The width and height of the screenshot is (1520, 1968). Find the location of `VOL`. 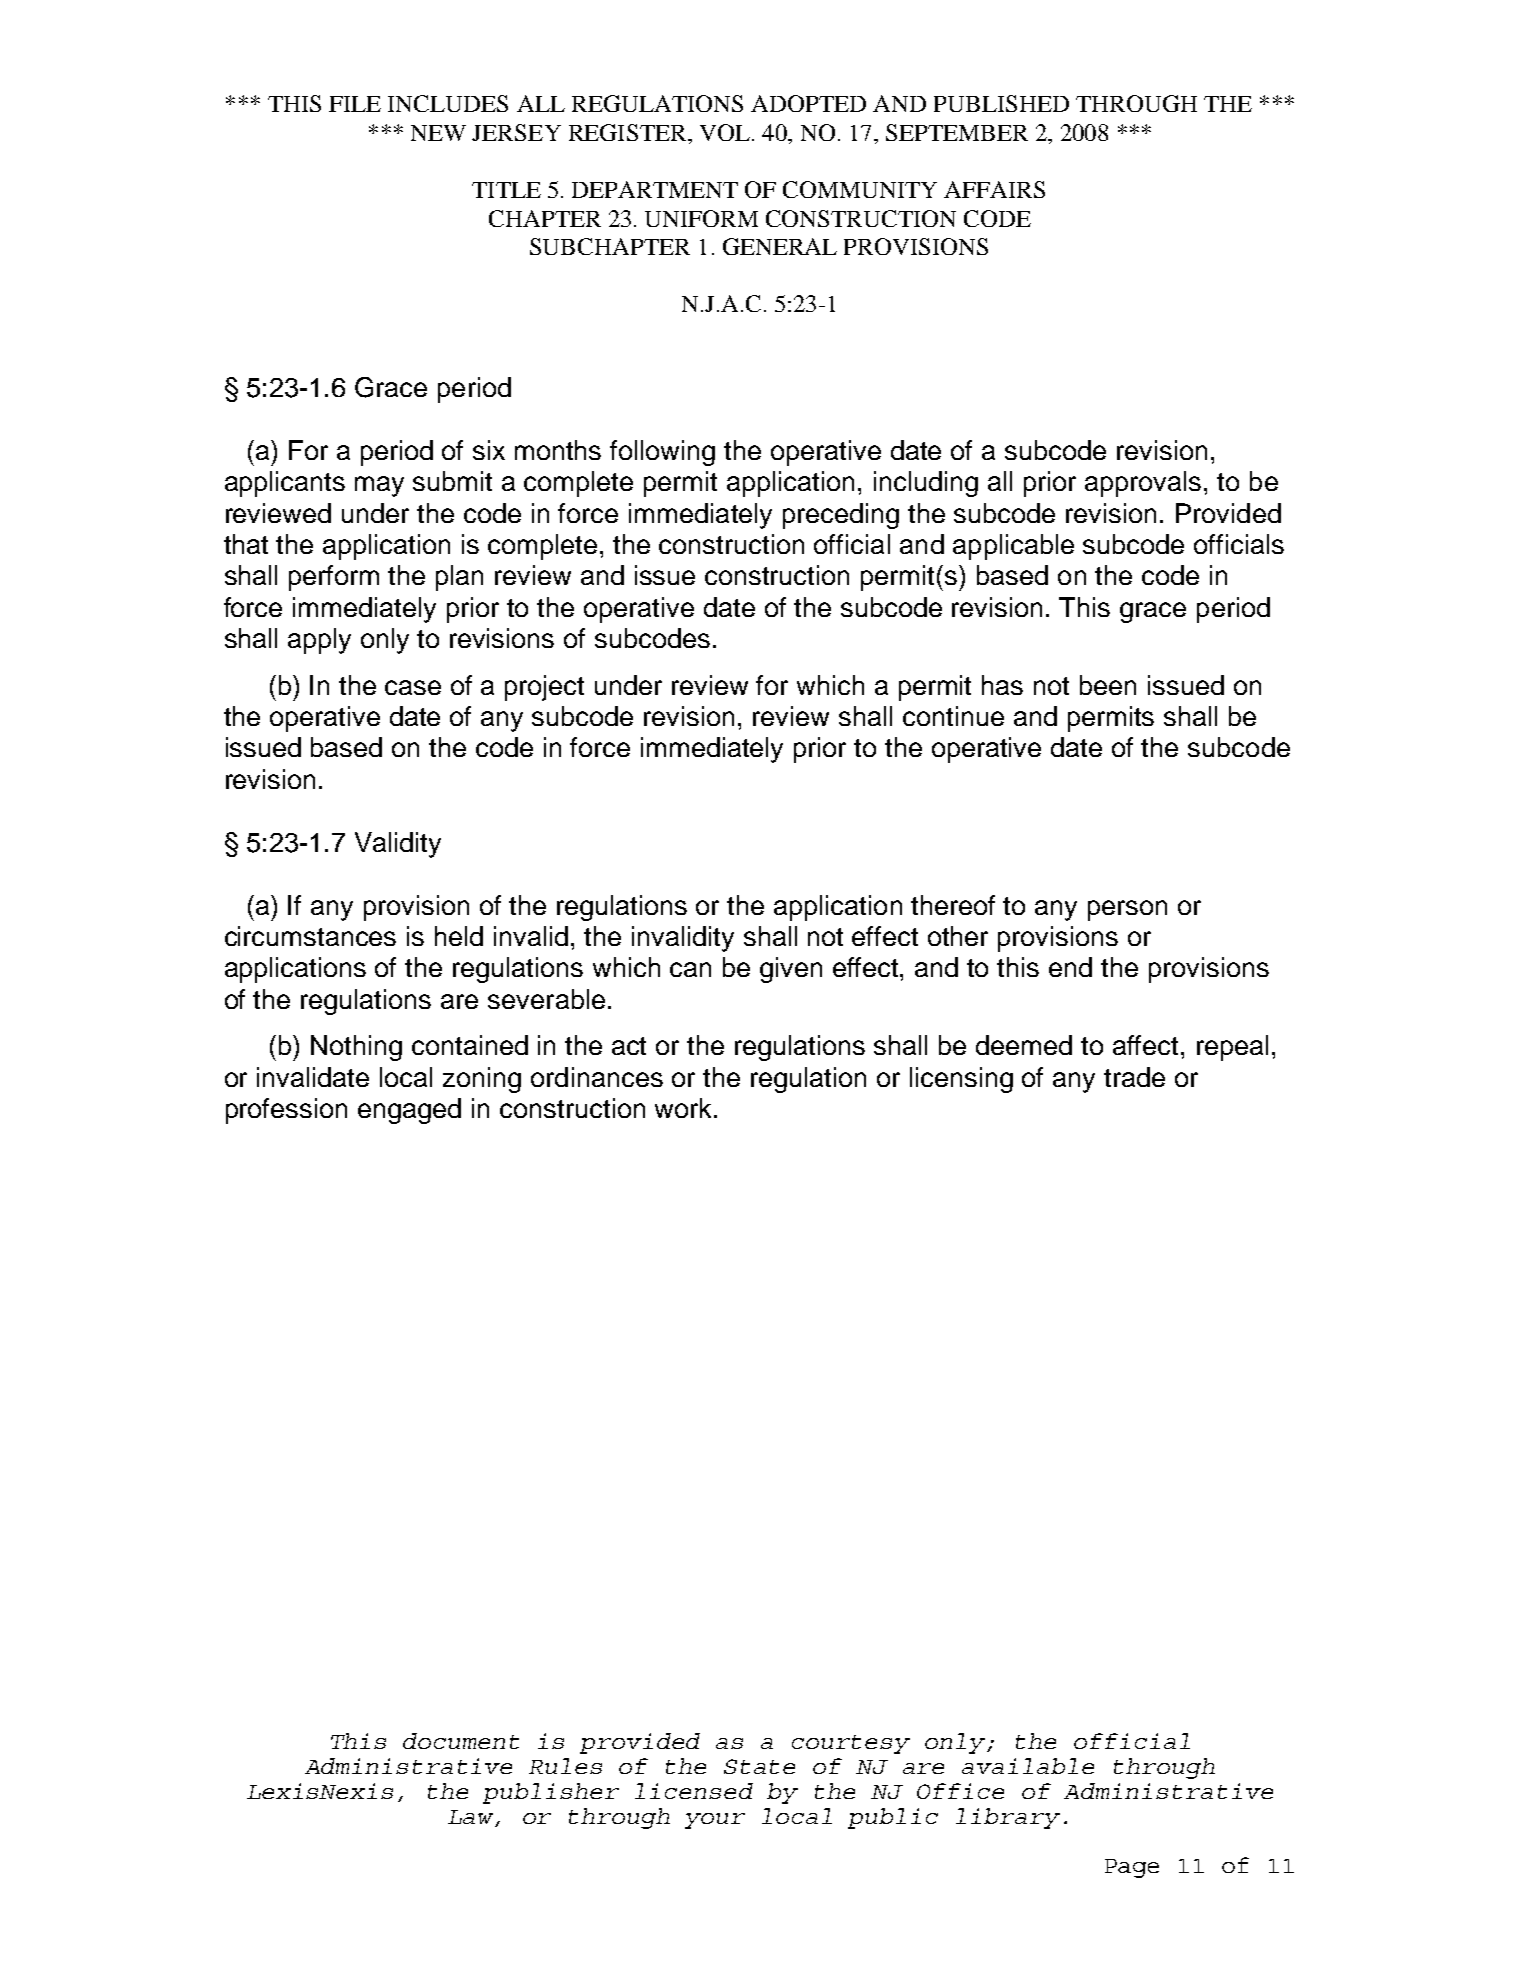

VOL is located at coordinates (725, 132).
